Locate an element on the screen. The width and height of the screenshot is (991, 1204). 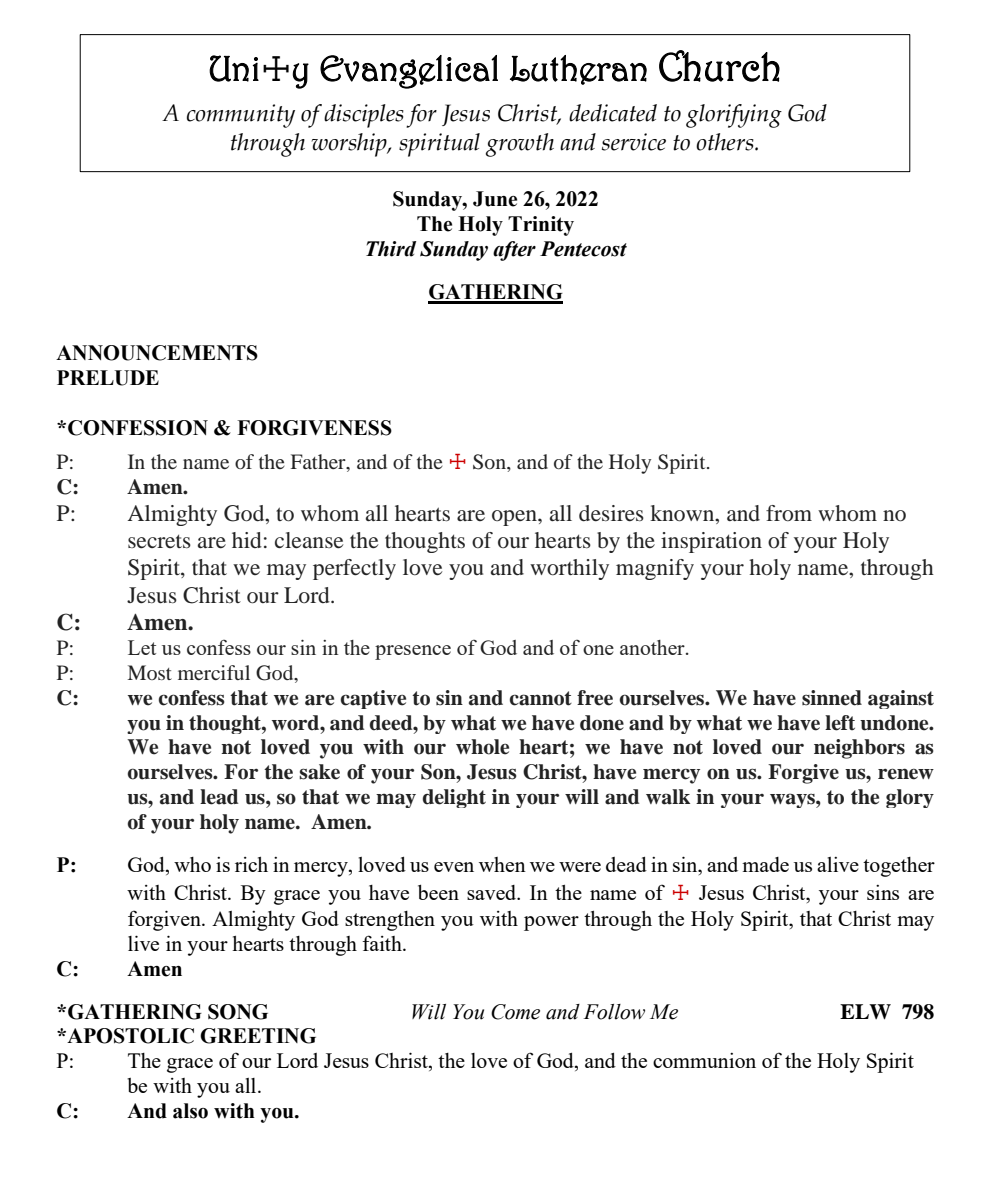
Come is located at coordinates (515, 1012).
